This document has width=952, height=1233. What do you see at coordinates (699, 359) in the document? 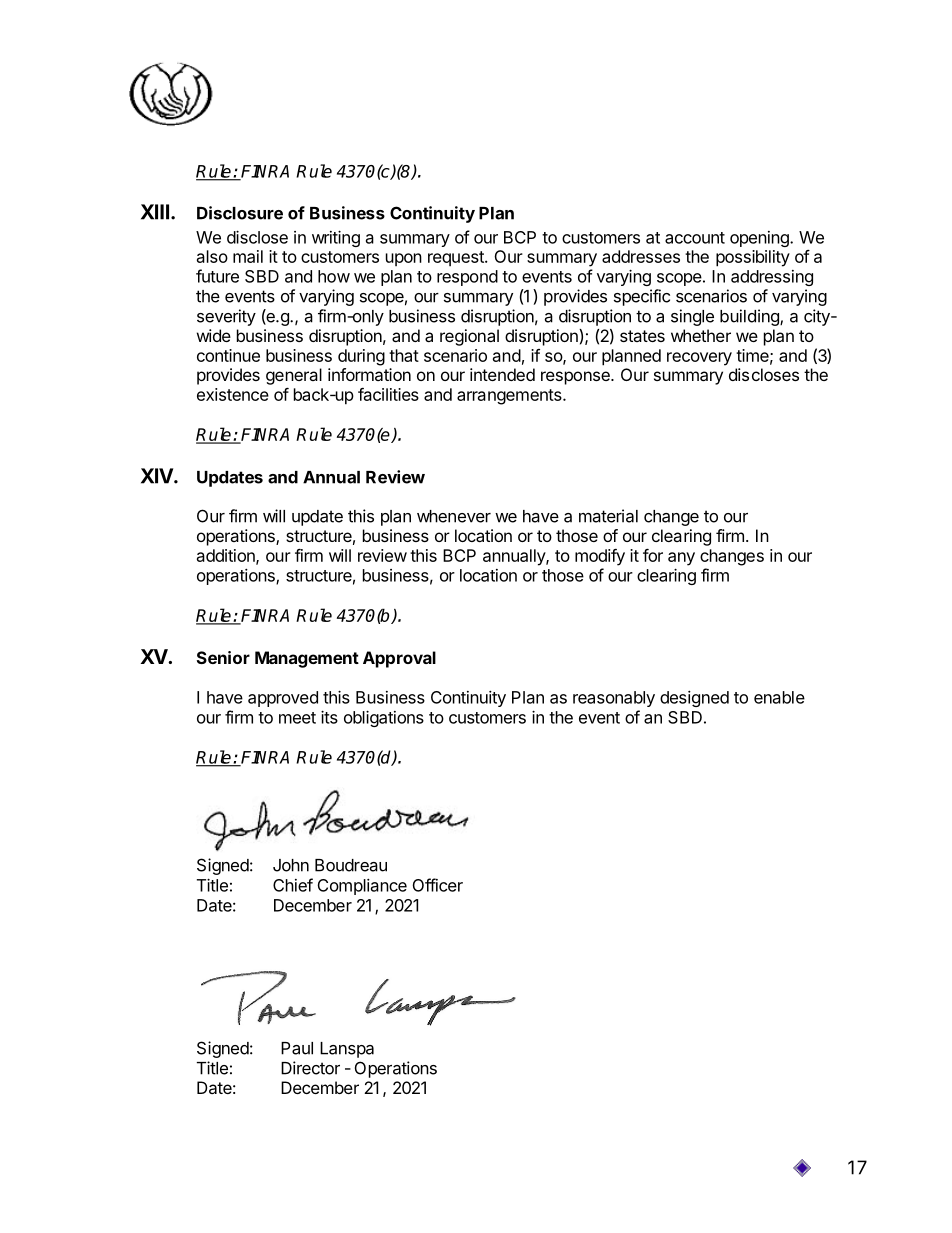
I see `recovery` at bounding box center [699, 359].
